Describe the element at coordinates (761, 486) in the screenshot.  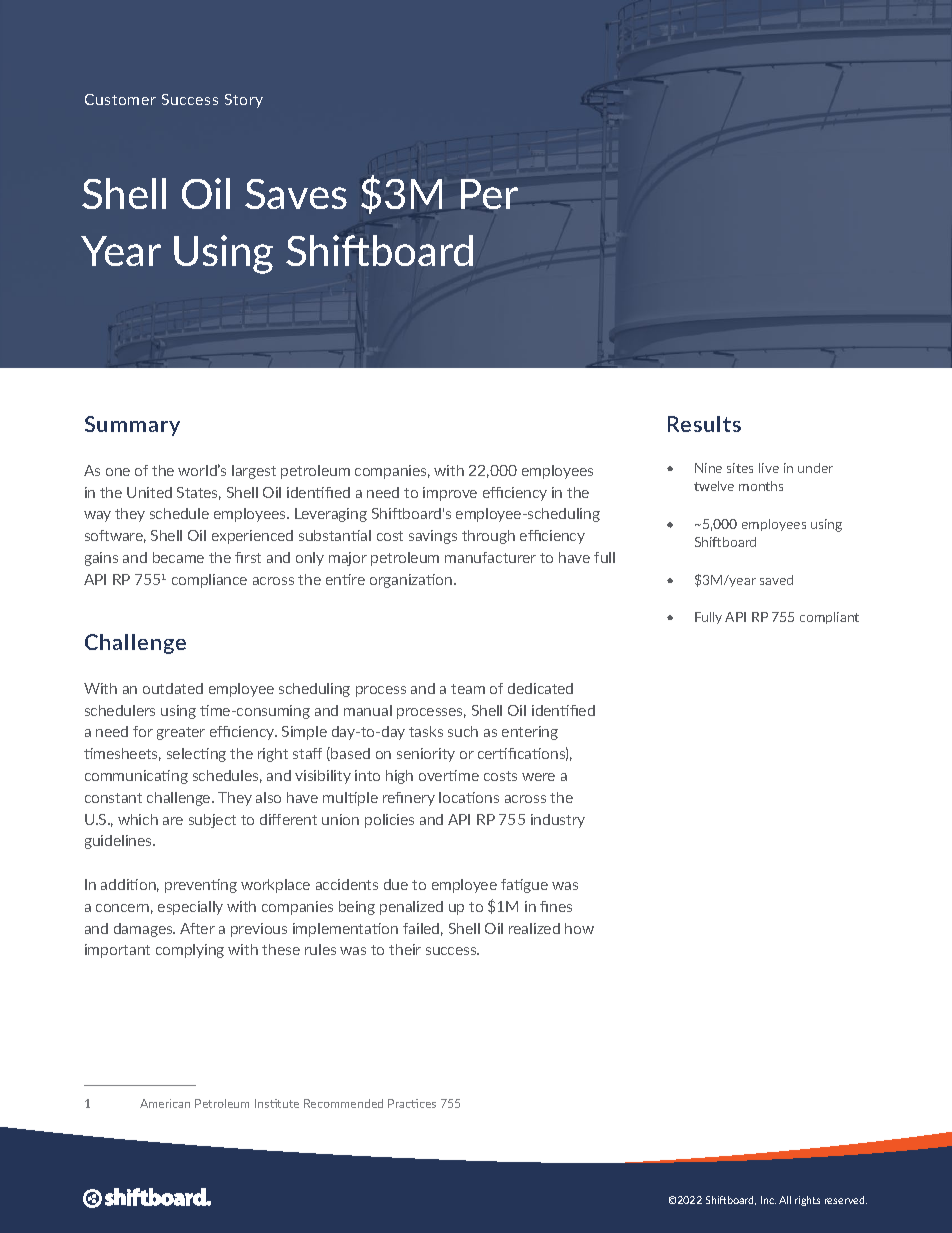
I see `months` at that location.
